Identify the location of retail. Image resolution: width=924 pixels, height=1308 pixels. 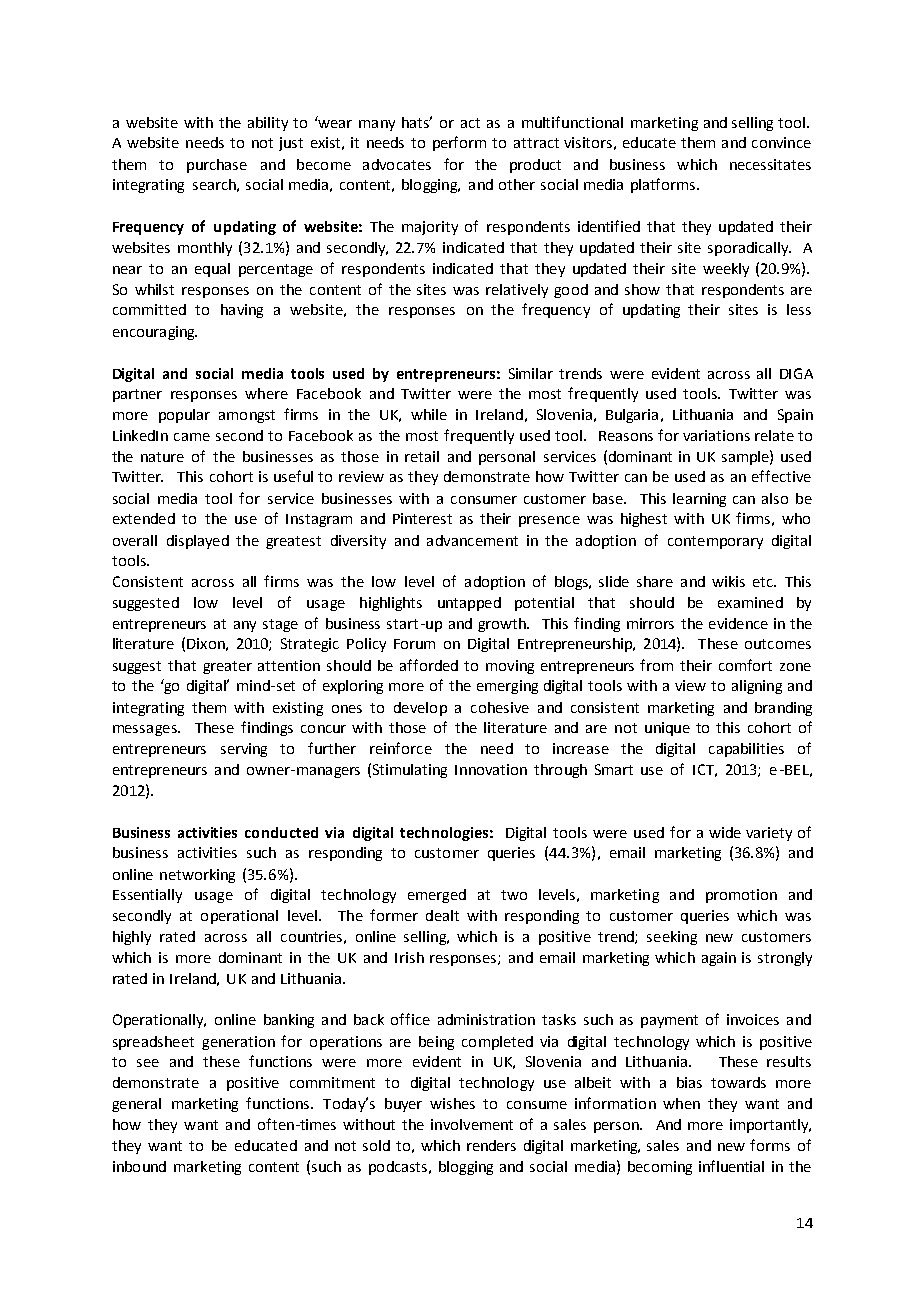
(422, 456).
